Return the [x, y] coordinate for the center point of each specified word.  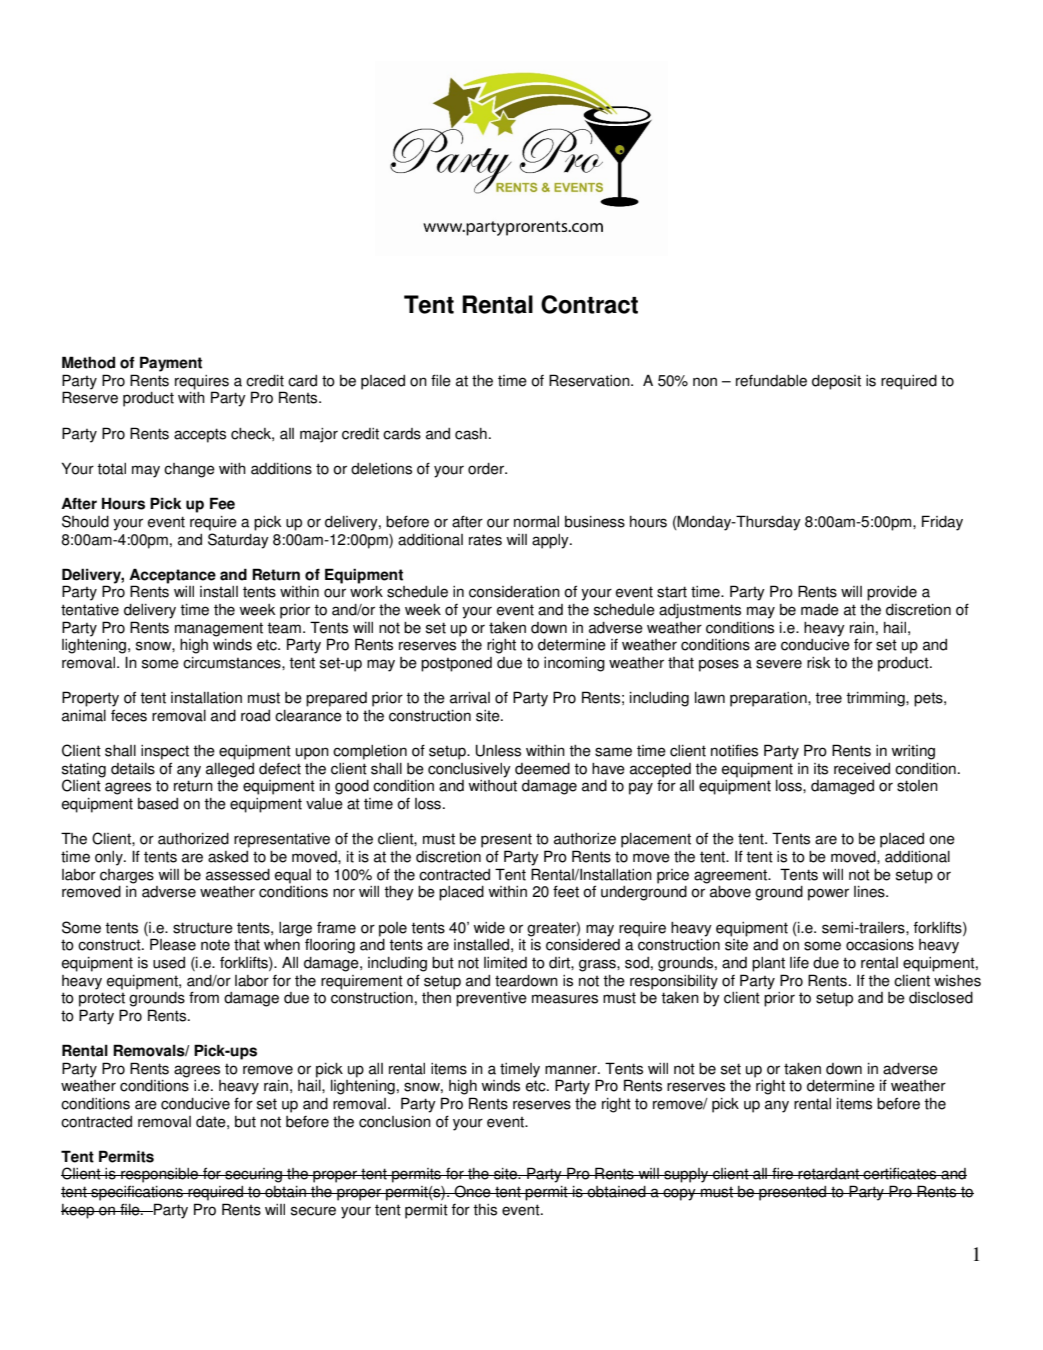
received [862, 769]
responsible [160, 1175]
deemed [542, 769]
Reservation [590, 380]
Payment [171, 364]
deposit [836, 382]
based [158, 804]
